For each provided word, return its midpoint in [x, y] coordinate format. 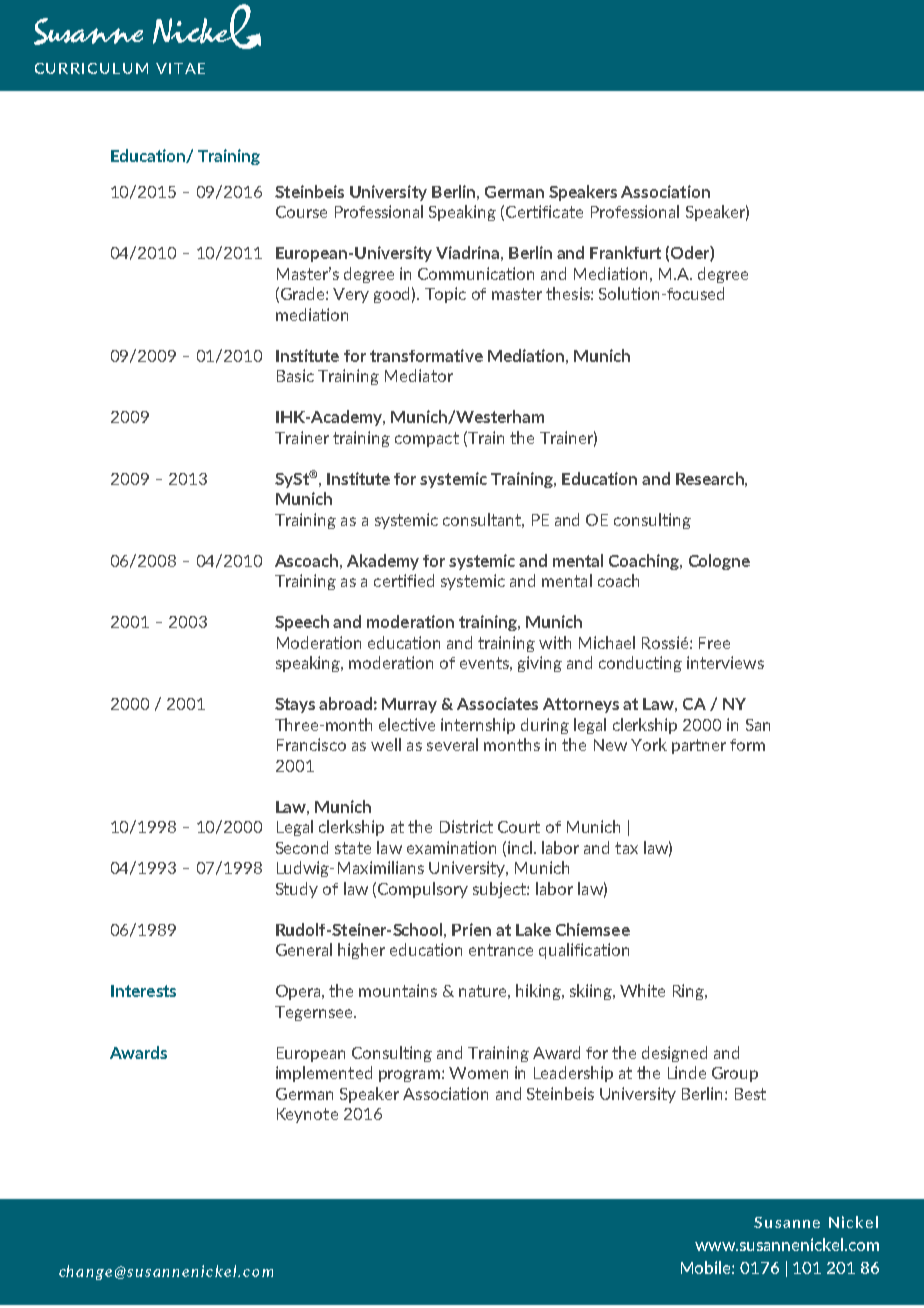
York [649, 744]
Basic [295, 375]
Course [301, 212]
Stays [295, 705]
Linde [687, 1072]
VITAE [180, 68]
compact [427, 439]
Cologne [719, 562]
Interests [143, 991]
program [409, 1076]
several [452, 744]
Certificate [544, 211]
